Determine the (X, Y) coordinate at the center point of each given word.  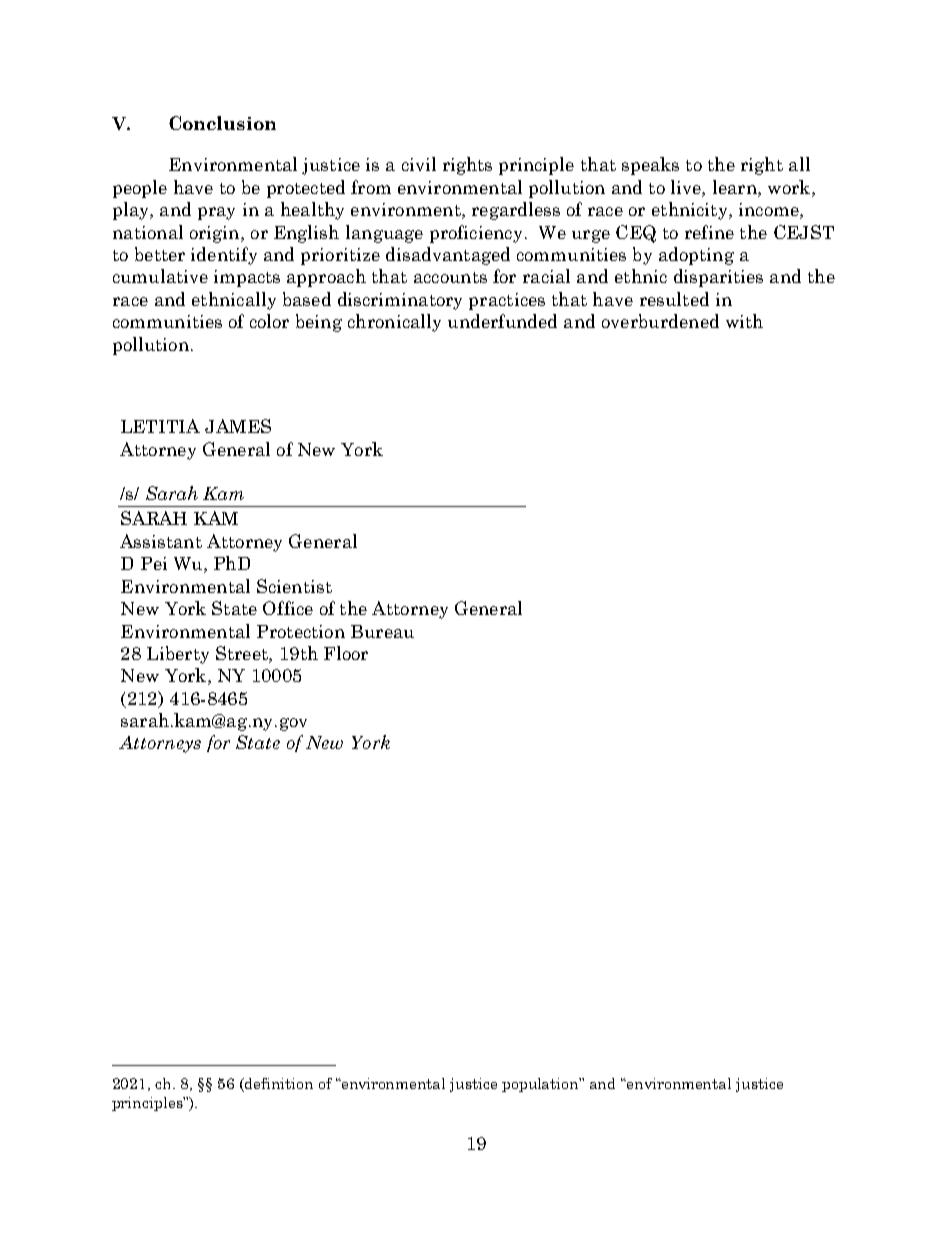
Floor (346, 653)
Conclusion (222, 123)
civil (419, 164)
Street (243, 654)
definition (278, 1085)
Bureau (382, 631)
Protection (301, 631)
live (687, 187)
